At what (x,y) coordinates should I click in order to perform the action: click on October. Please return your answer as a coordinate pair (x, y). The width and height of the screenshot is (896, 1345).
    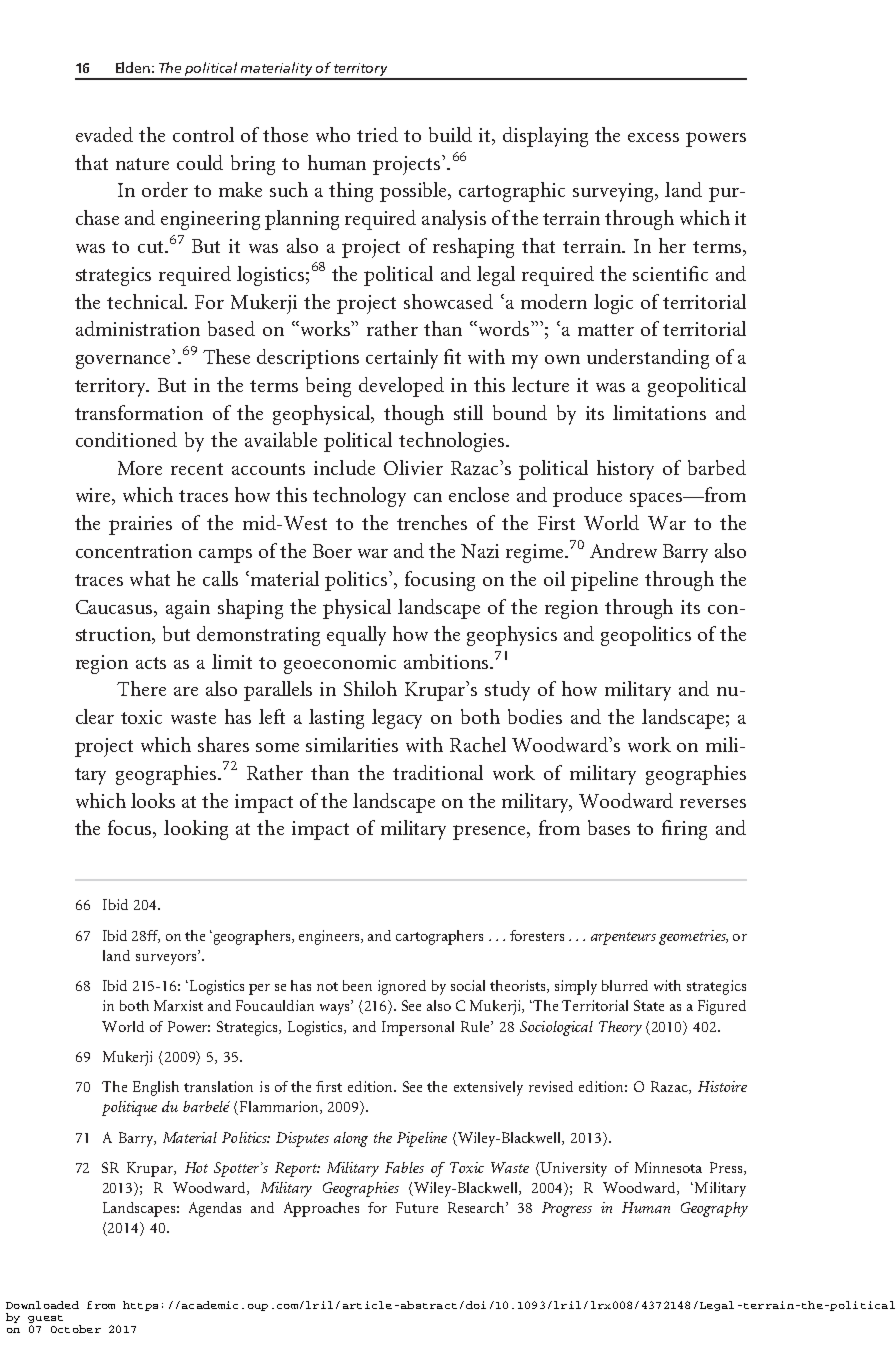
    Looking at the image, I should click on (76, 1329).
